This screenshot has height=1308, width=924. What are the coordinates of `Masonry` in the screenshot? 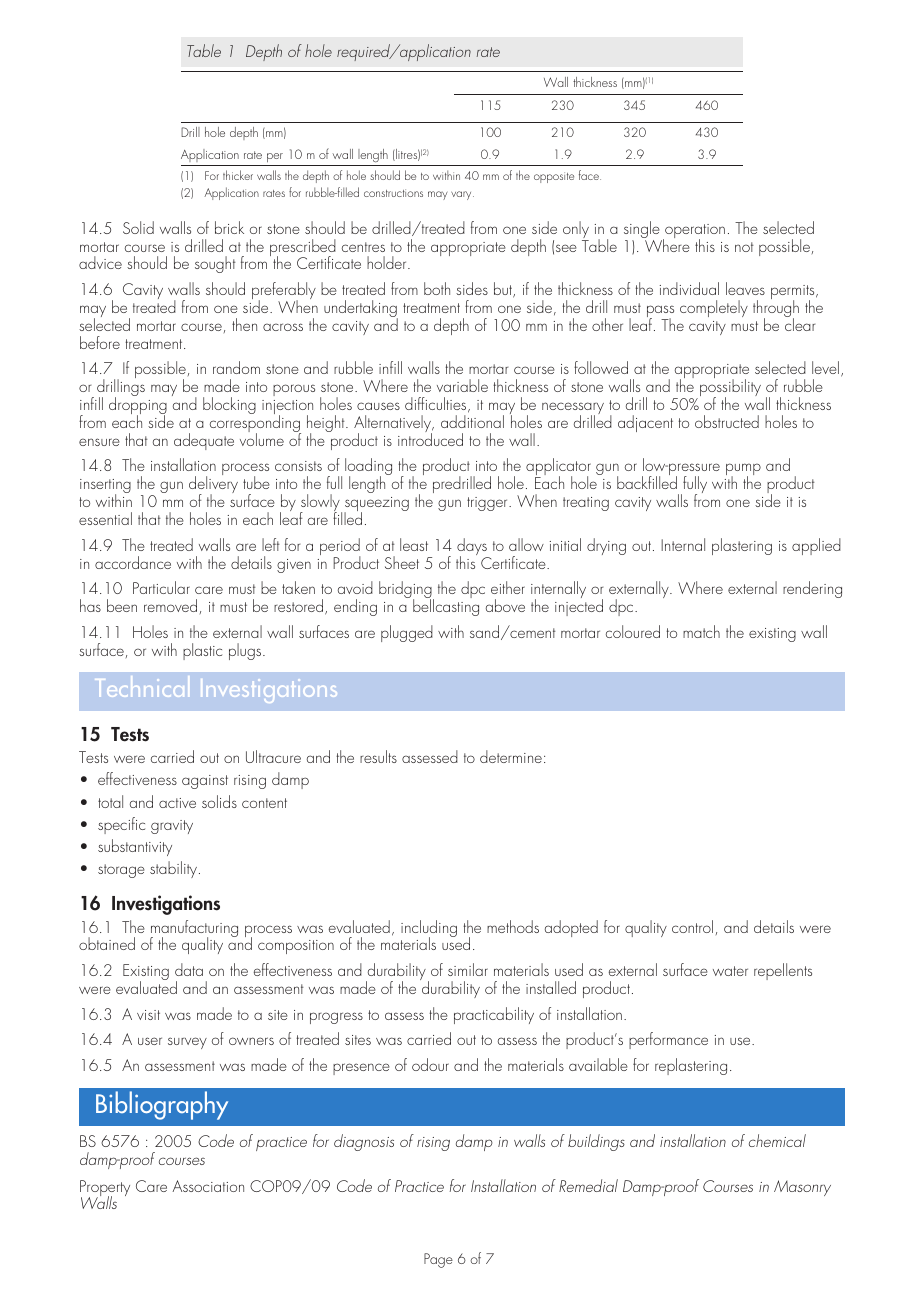 It's located at (802, 1188).
